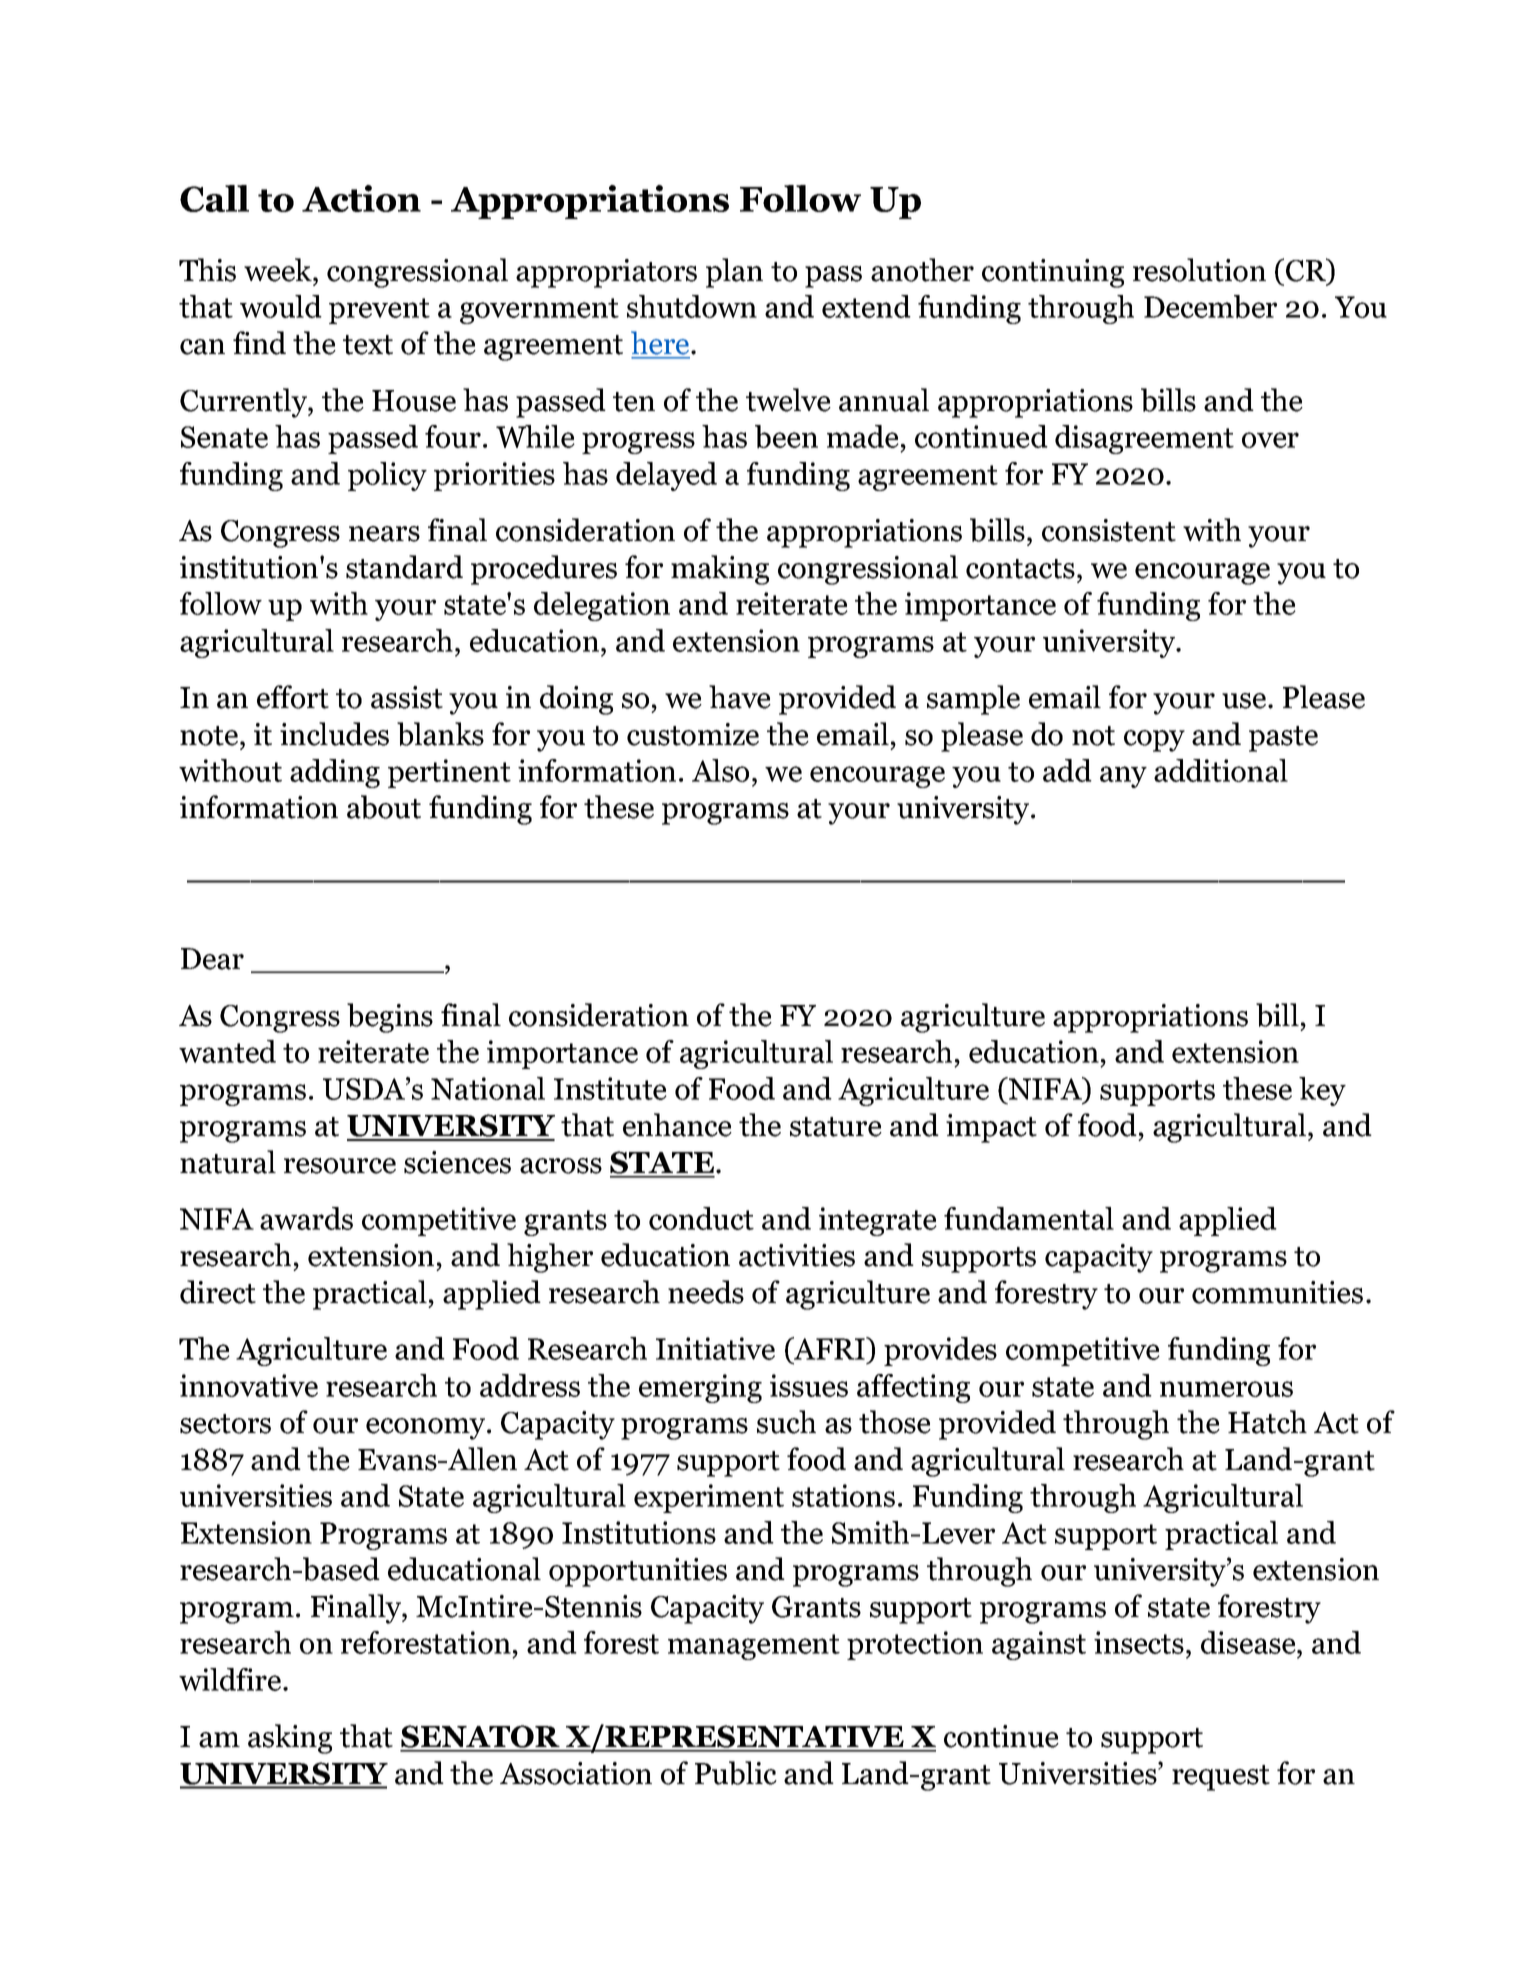  Describe the element at coordinates (734, 273) in the image. I see `plan` at that location.
